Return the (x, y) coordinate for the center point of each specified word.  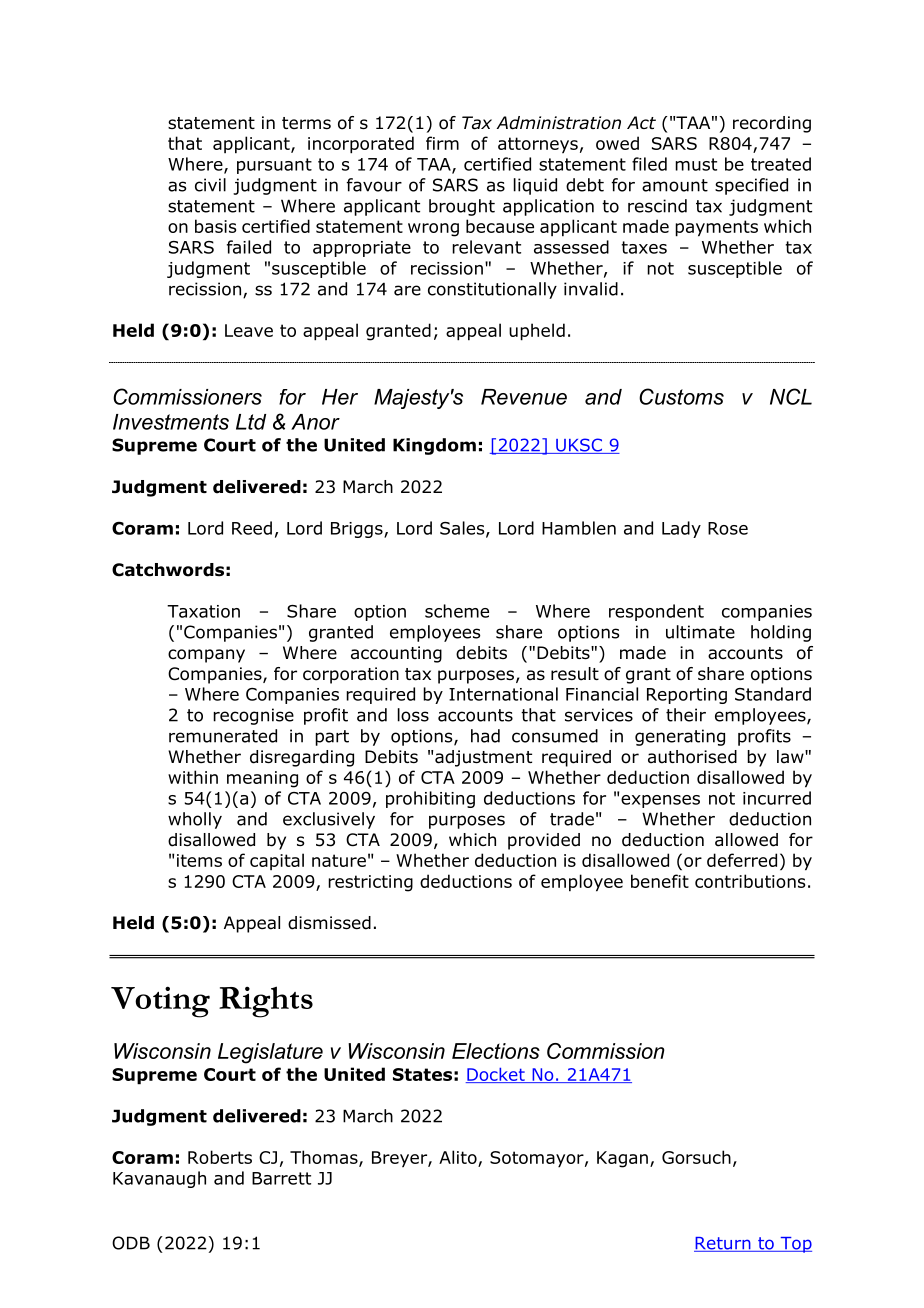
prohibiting (430, 799)
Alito (458, 1157)
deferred (742, 860)
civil (210, 185)
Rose (728, 528)
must (696, 164)
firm (442, 143)
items (199, 860)
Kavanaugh (159, 1179)
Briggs (358, 530)
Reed (252, 528)
